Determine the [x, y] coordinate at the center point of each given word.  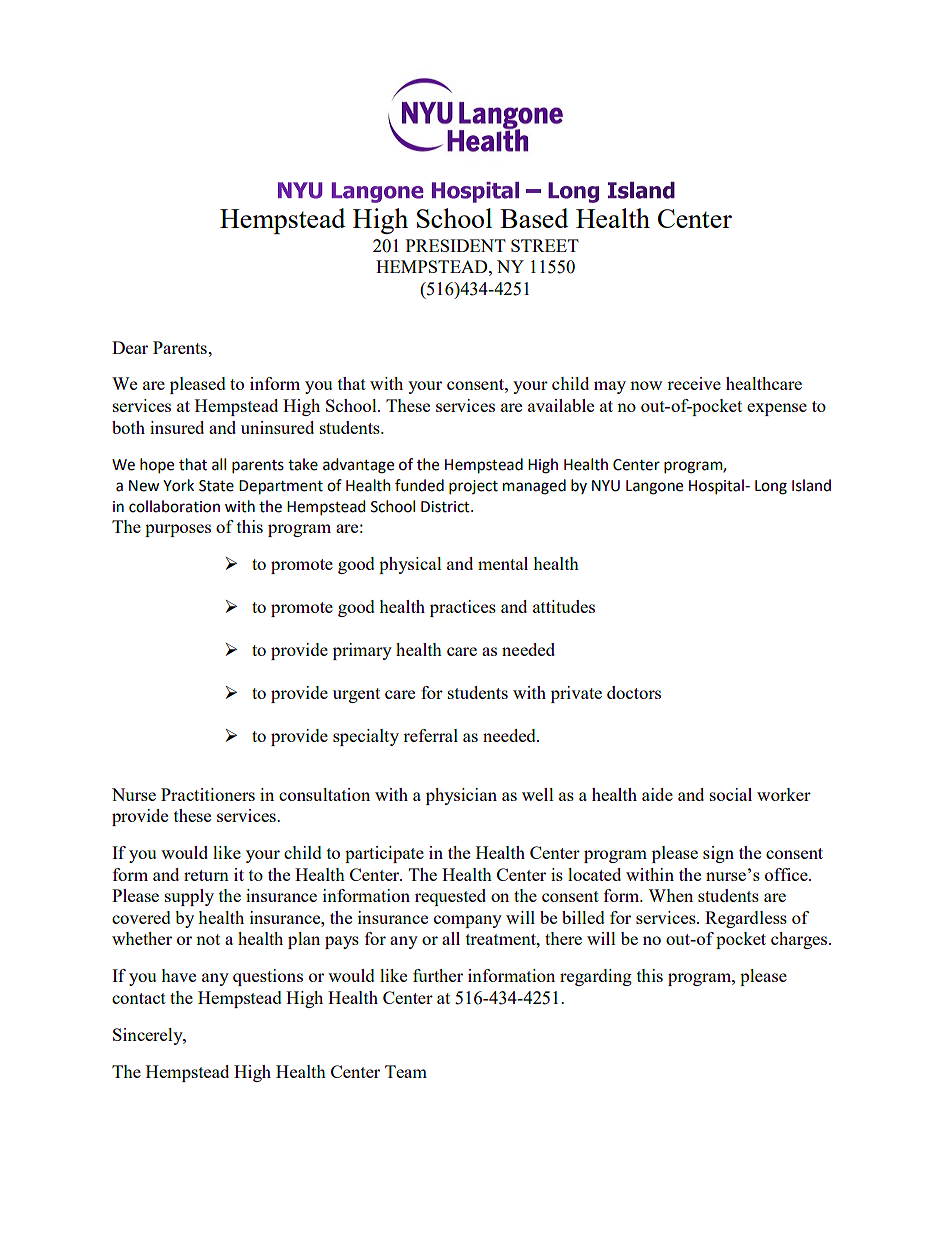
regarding [596, 977]
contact [139, 998]
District [446, 507]
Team [406, 1071]
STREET [545, 245]
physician [461, 796]
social [731, 794]
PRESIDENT [456, 245]
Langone [654, 487]
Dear [130, 347]
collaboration [174, 506]
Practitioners [208, 794]
